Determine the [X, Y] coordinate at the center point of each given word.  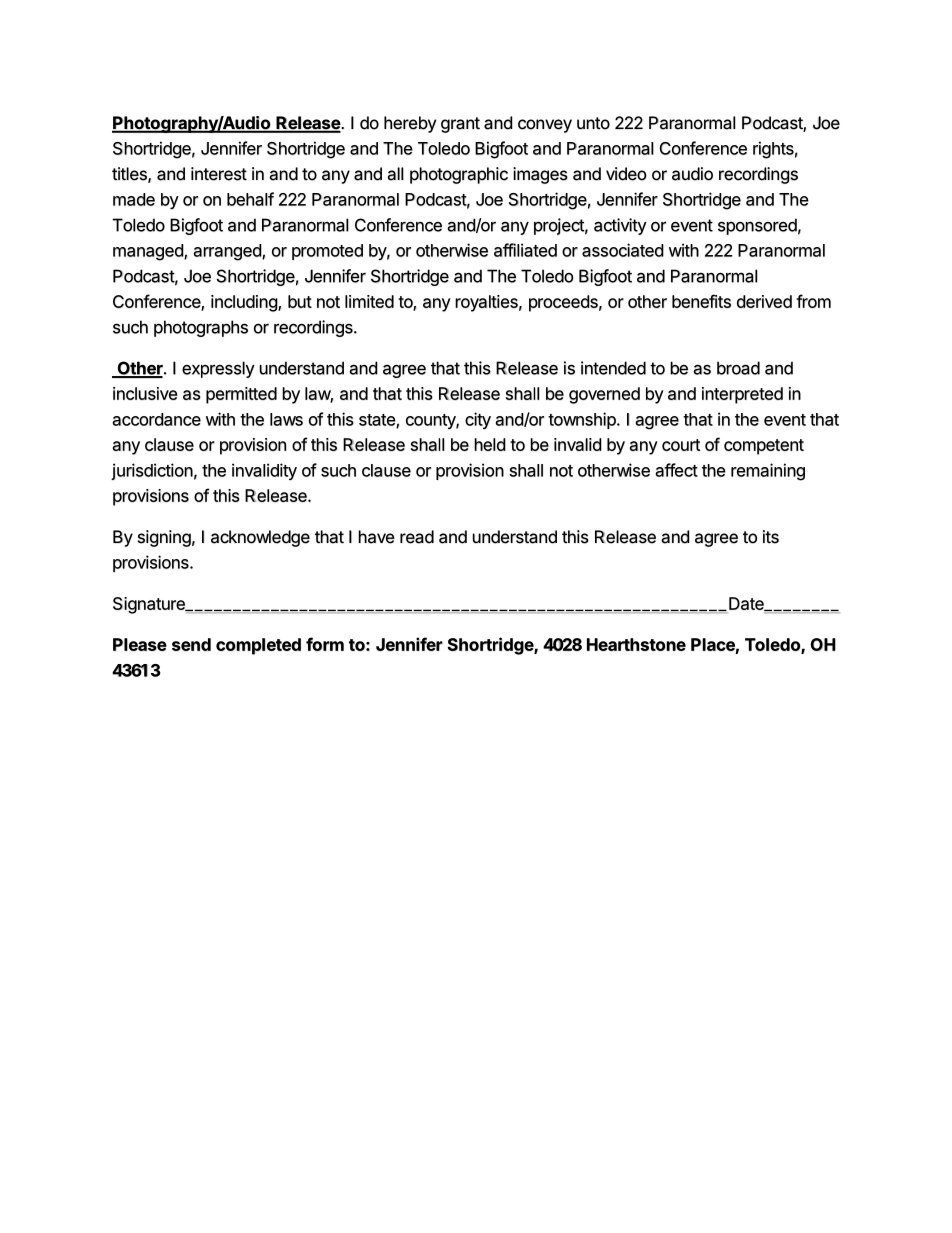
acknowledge [260, 538]
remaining [768, 472]
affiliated [525, 250]
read [417, 537]
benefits [701, 301]
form [325, 644]
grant [460, 125]
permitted [241, 395]
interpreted [742, 395]
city [478, 420]
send [191, 644]
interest [219, 174]
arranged [228, 252]
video [626, 174]
